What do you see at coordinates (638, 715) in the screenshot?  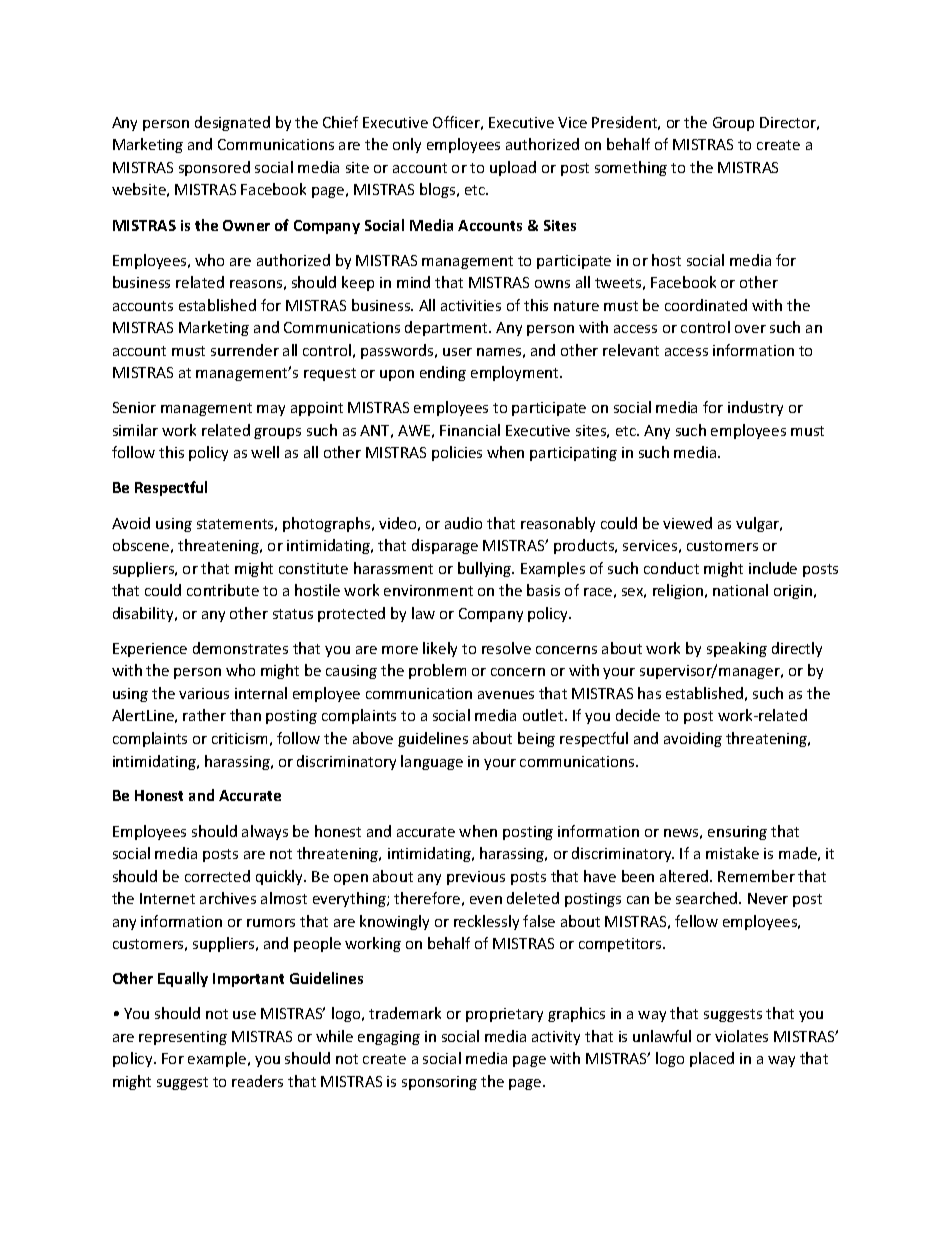 I see `decide` at bounding box center [638, 715].
